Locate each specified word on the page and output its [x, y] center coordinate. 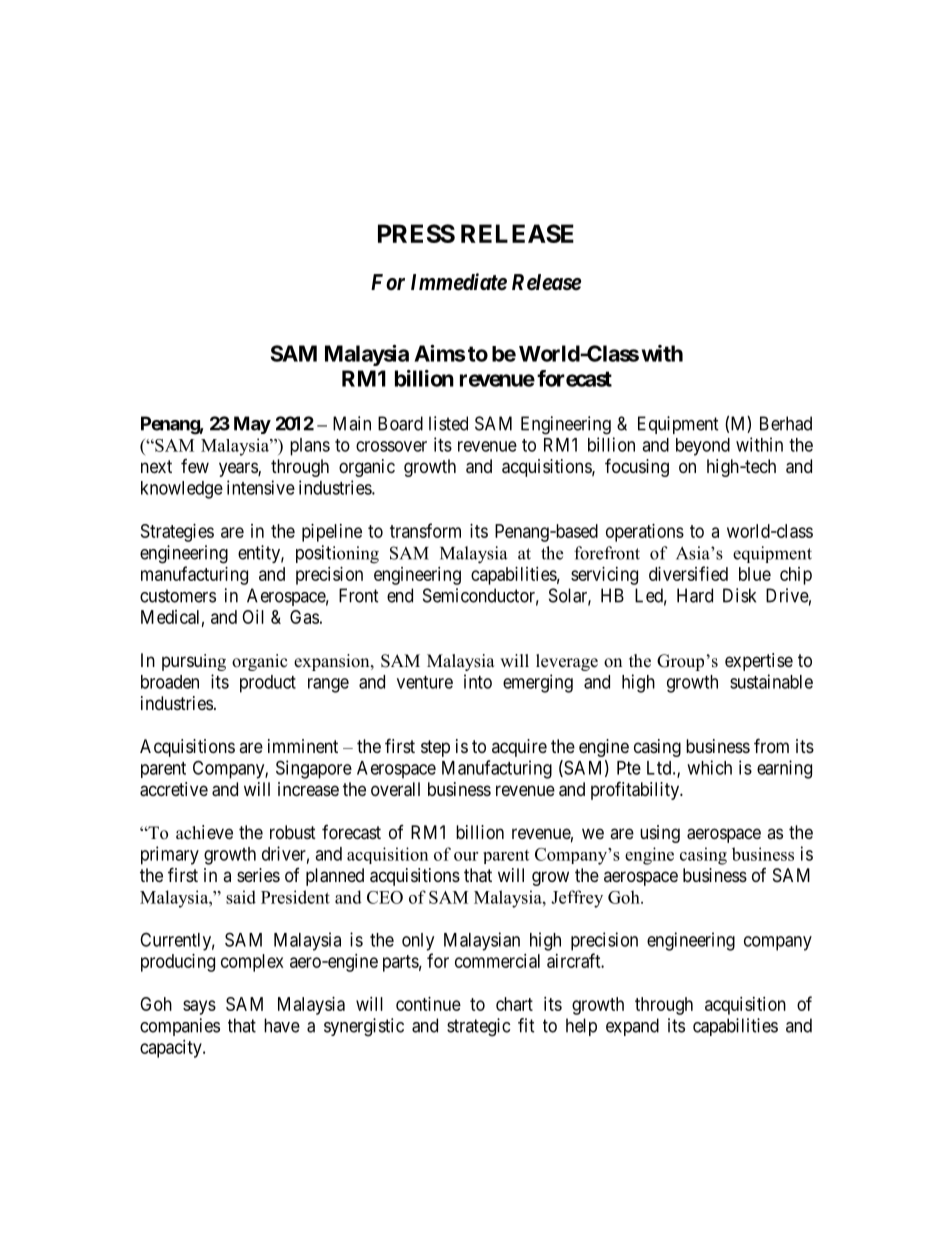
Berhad [786, 423]
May [252, 425]
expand [632, 1027]
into [478, 681]
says [199, 1007]
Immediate [459, 282]
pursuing [194, 662]
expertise [759, 662]
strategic [478, 1027]
